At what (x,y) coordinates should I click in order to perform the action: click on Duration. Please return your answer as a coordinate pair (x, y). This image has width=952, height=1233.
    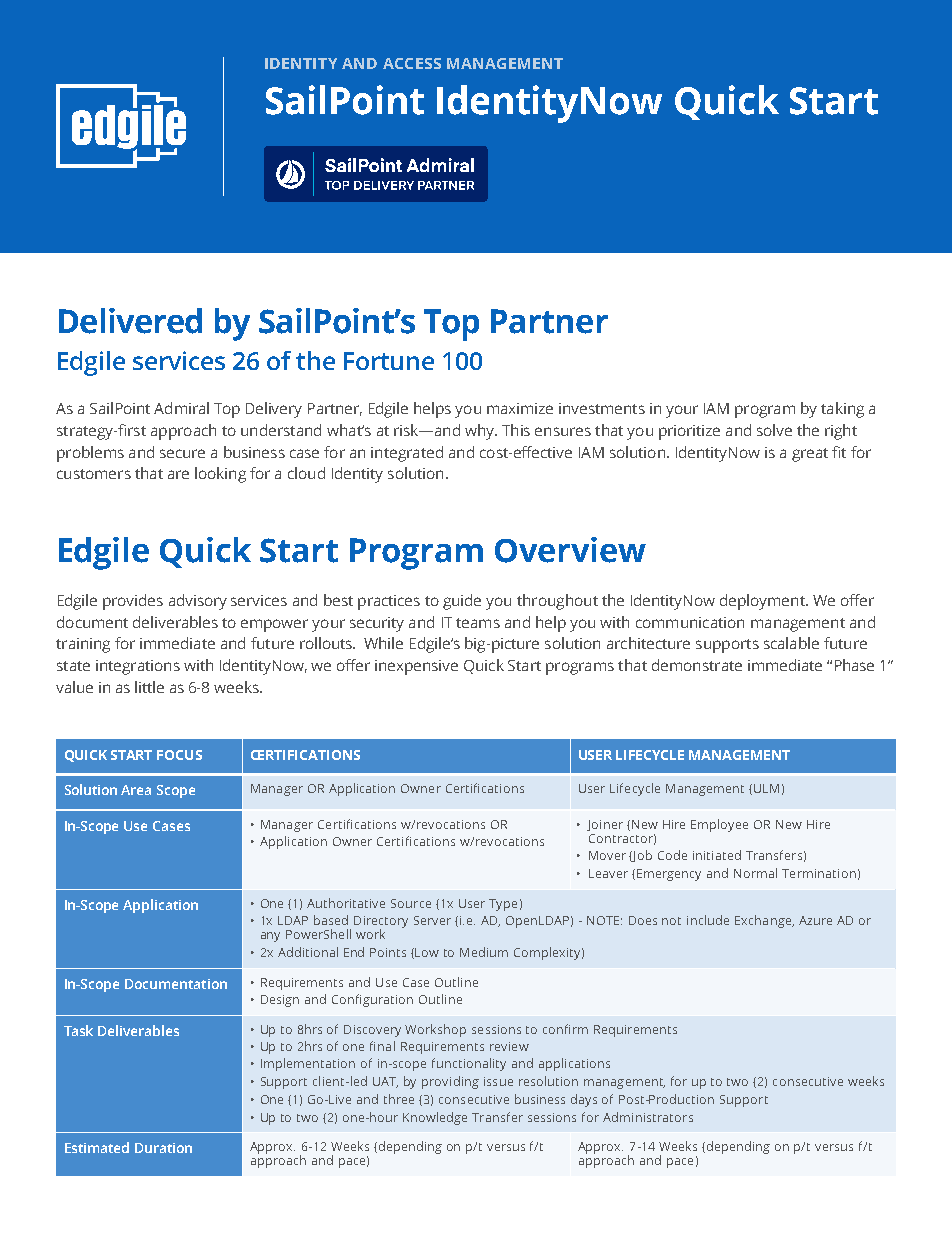
    Looking at the image, I should click on (163, 1148).
